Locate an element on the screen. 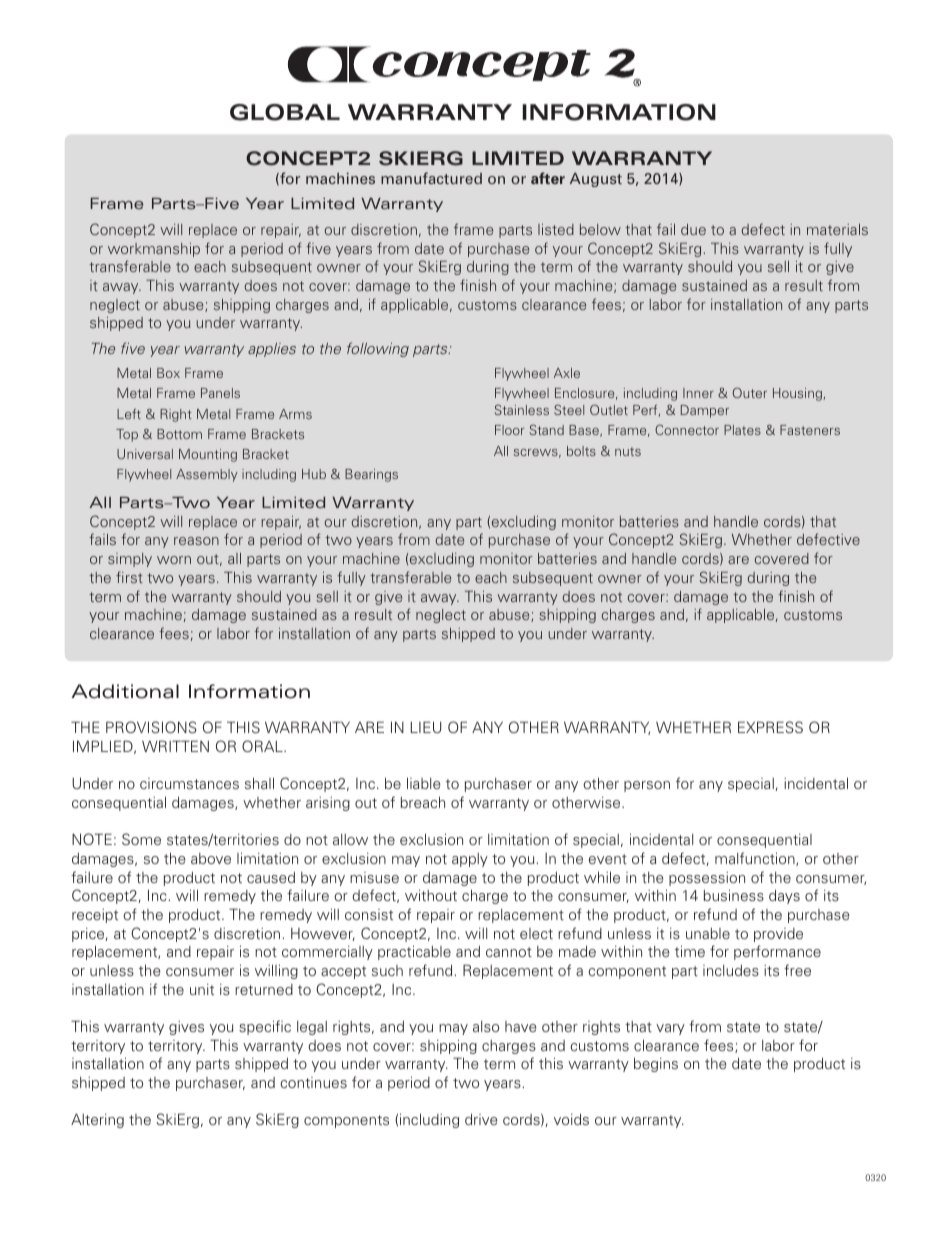 The image size is (952, 1233). Mounting is located at coordinates (208, 455).
